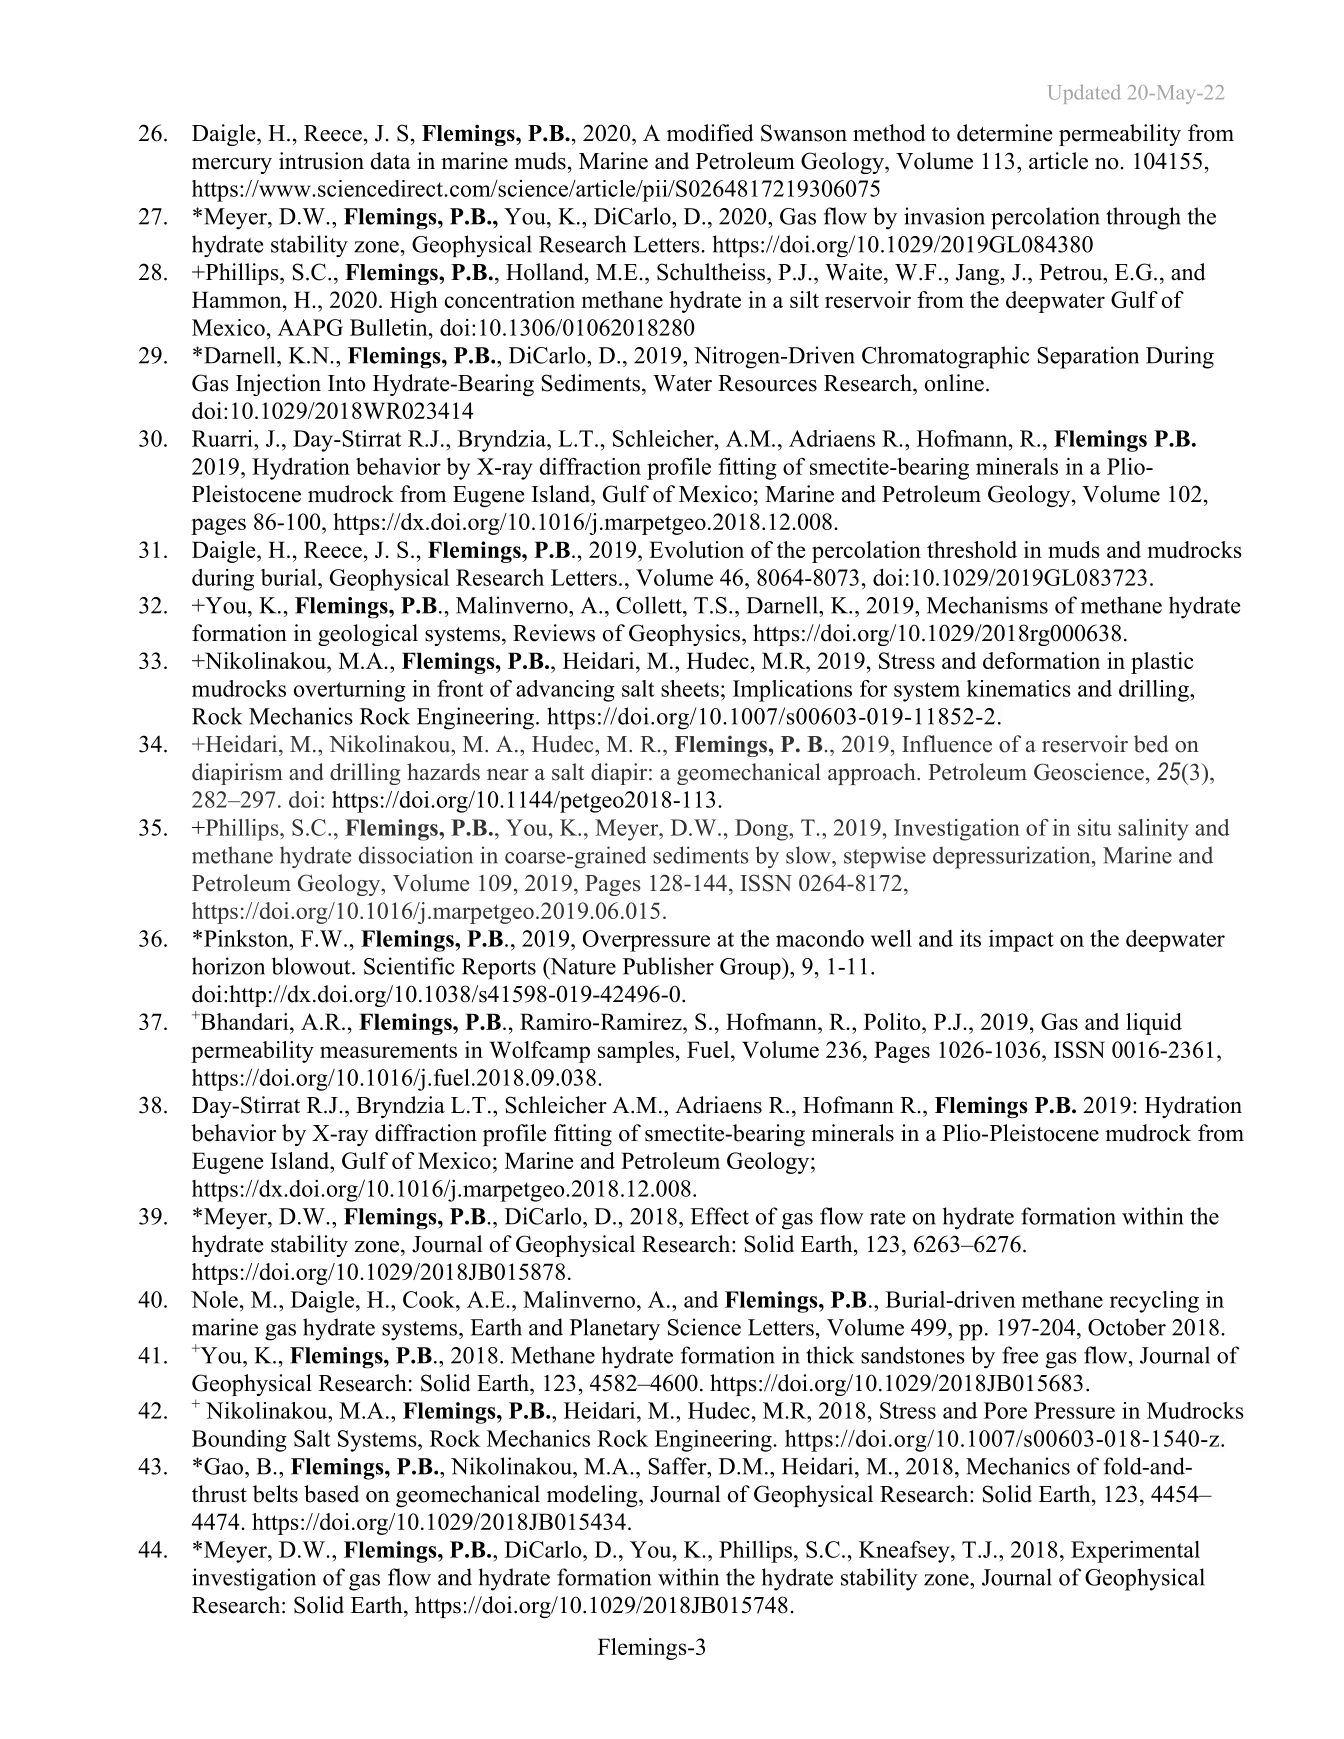  I want to click on liquid, so click(1154, 1024).
